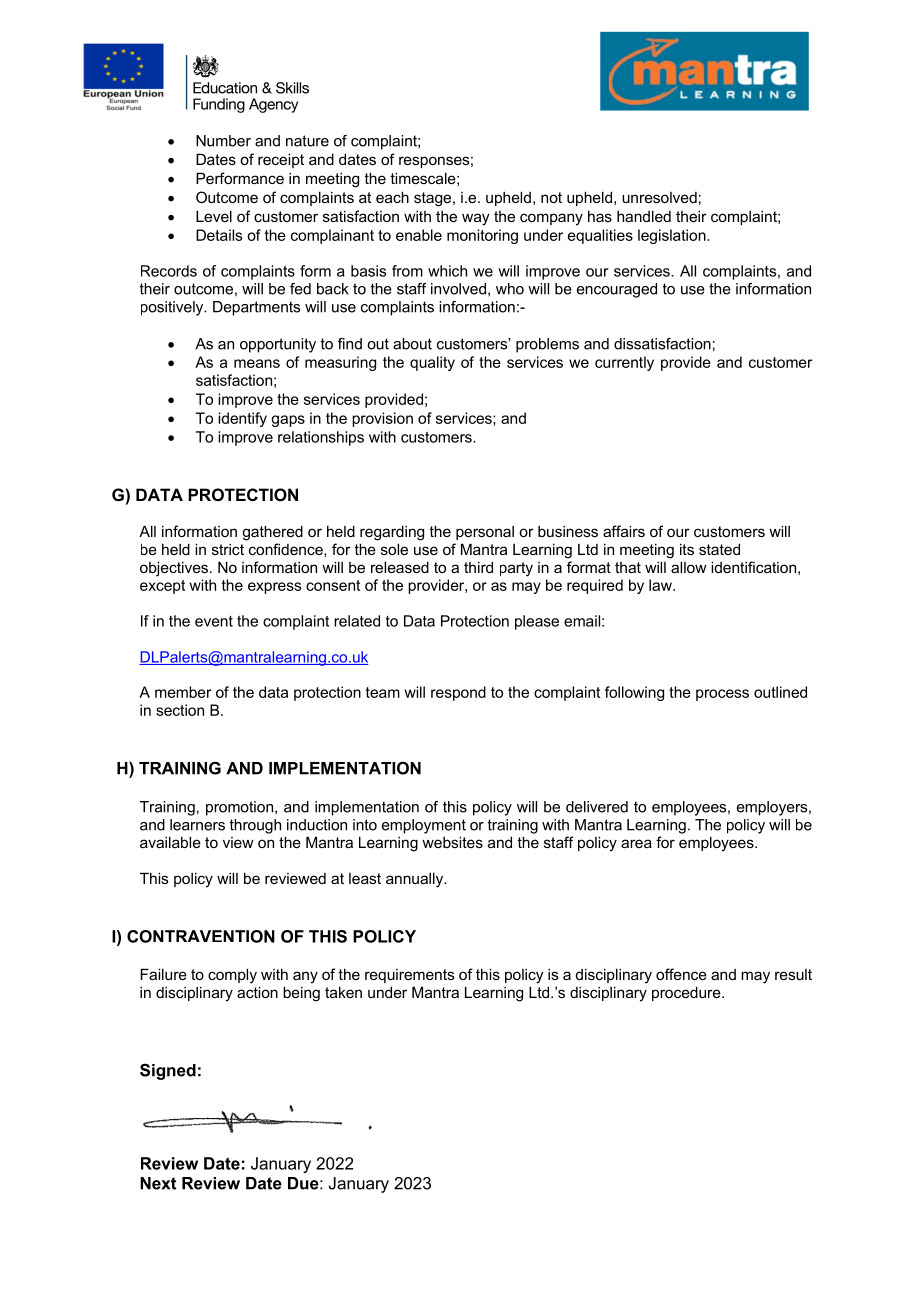 This screenshot has width=924, height=1308. Describe the element at coordinates (719, 549) in the screenshot. I see `stated` at that location.
